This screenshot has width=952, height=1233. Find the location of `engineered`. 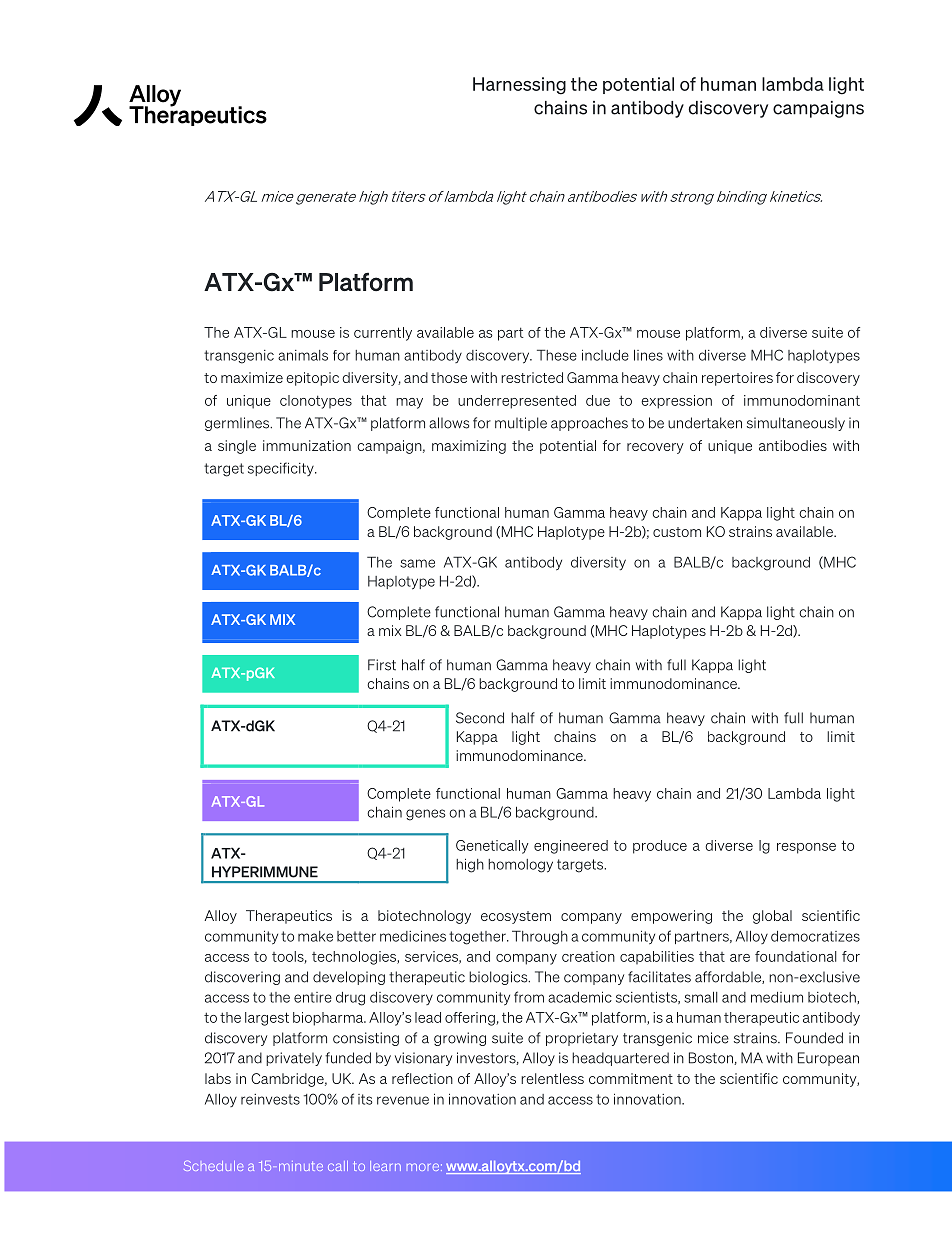

engineered is located at coordinates (571, 847).
